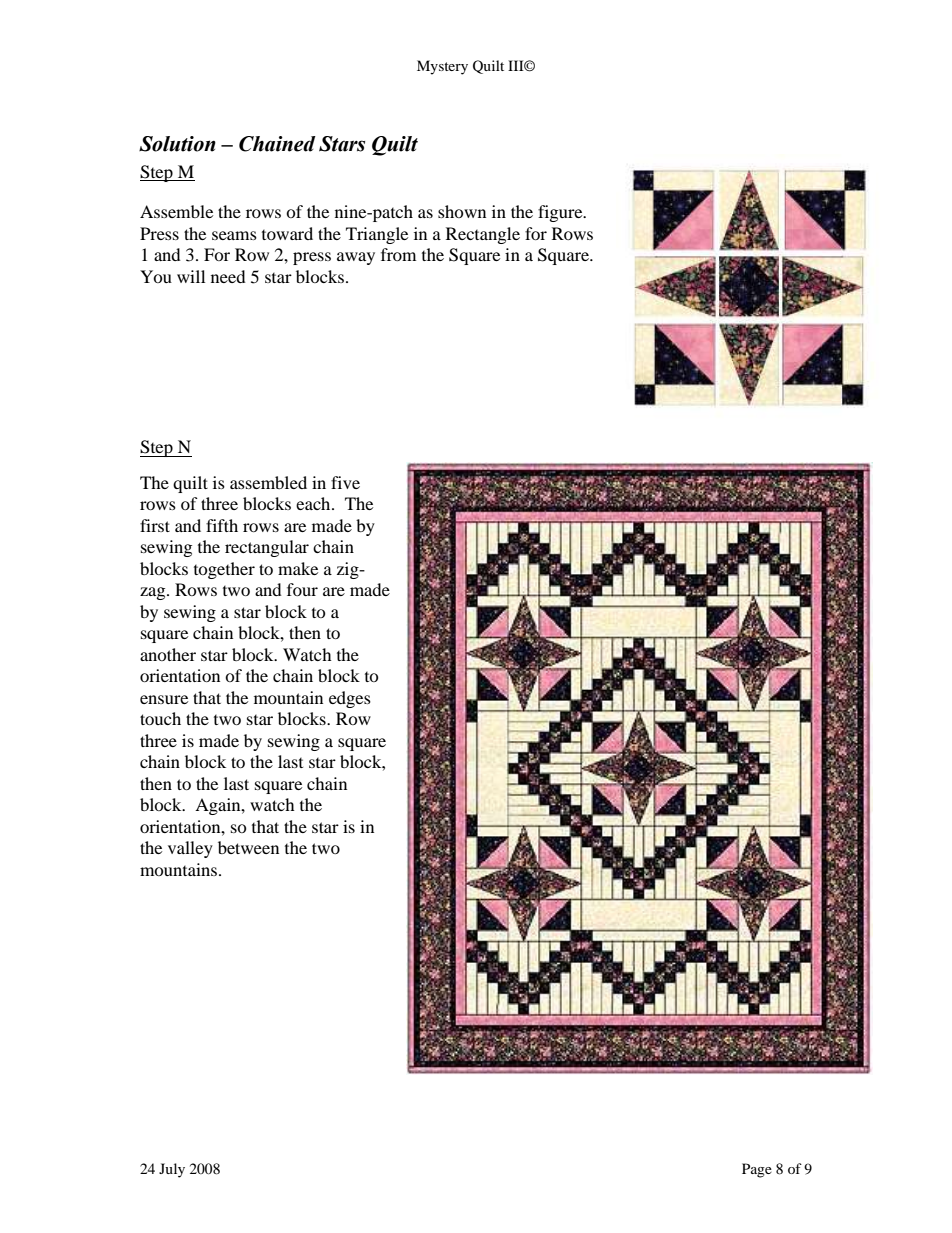 The image size is (952, 1233). Describe the element at coordinates (248, 847) in the screenshot. I see `between` at that location.
